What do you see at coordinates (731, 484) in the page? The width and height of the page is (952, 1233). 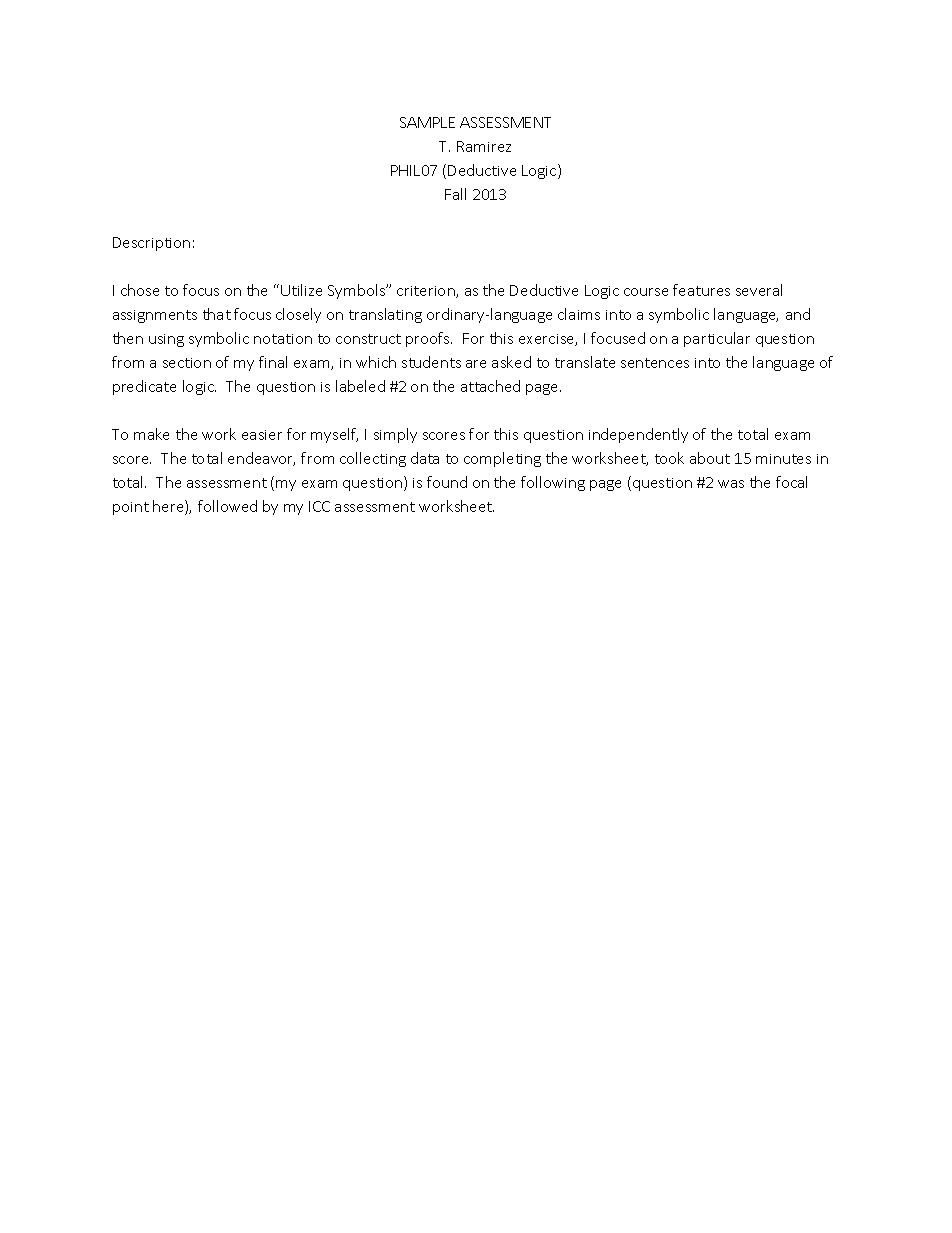 I see `was` at bounding box center [731, 484].
